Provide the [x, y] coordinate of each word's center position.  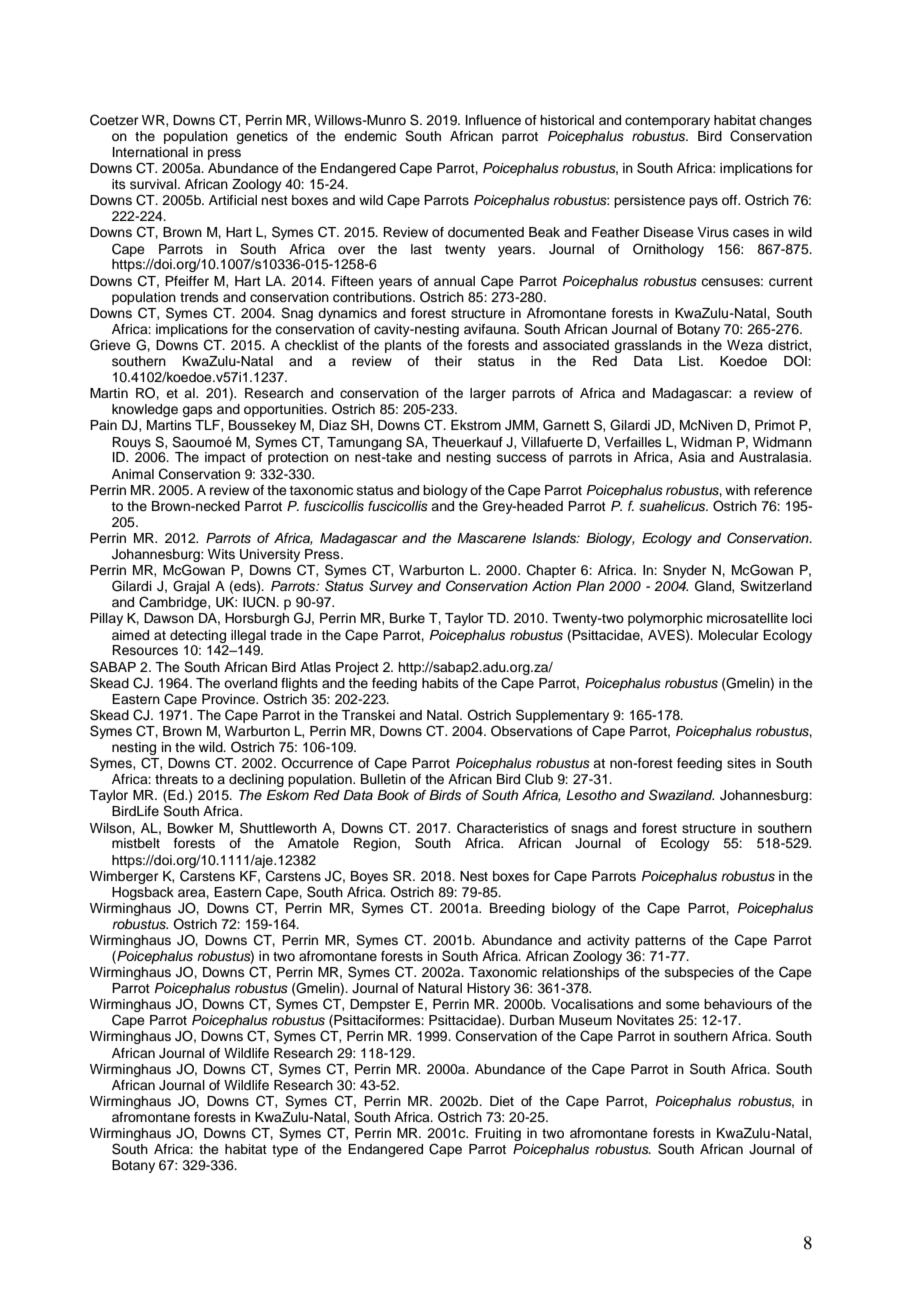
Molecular [729, 635]
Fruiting [498, 1134]
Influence [493, 120]
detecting [198, 636]
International [150, 152]
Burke [407, 618]
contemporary [667, 122]
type [285, 1151]
